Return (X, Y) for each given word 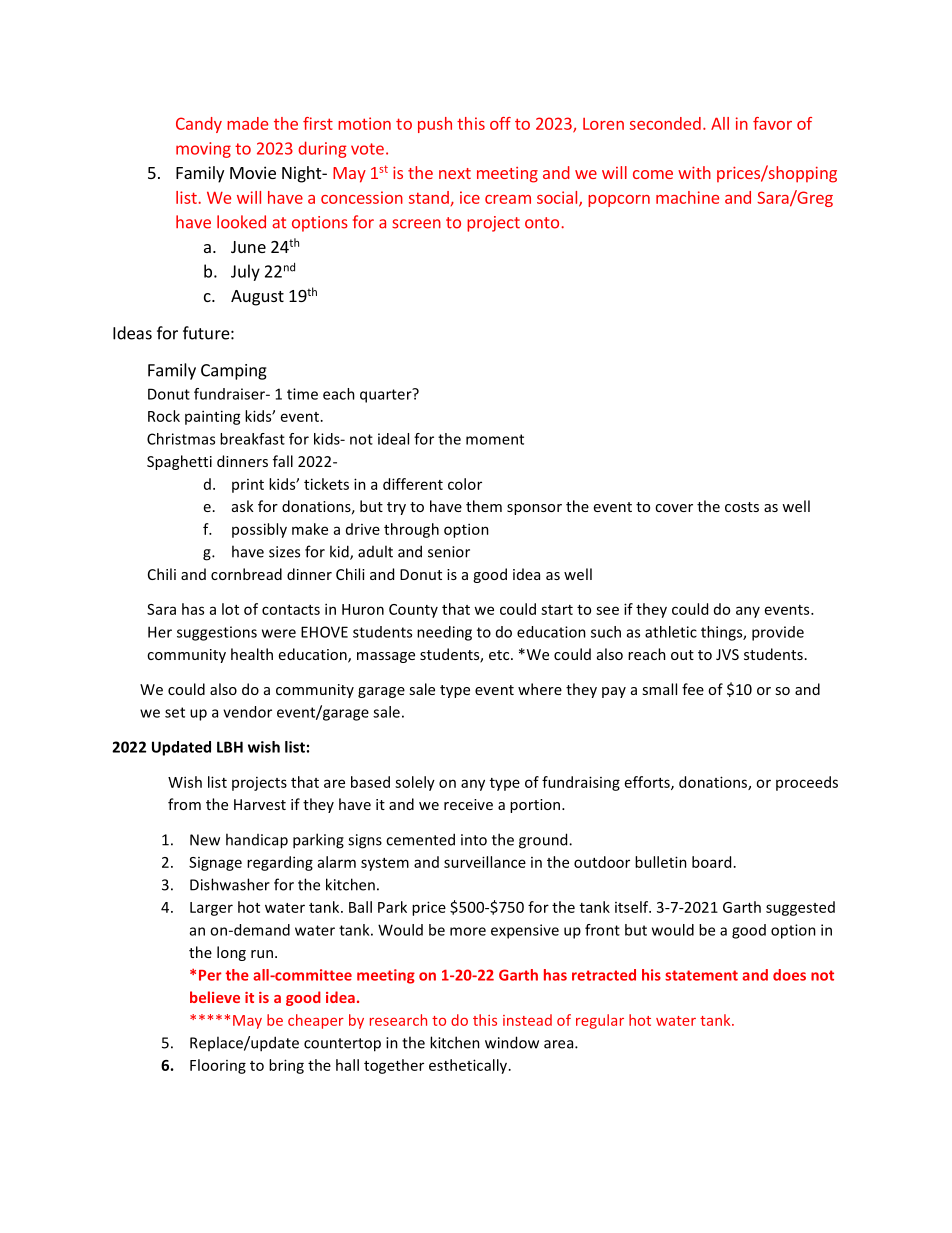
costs (742, 507)
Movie (253, 172)
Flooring (218, 1066)
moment (495, 439)
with (694, 172)
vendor (247, 712)
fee (693, 689)
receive (468, 804)
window (512, 1042)
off (500, 123)
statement (701, 975)
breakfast (252, 439)
